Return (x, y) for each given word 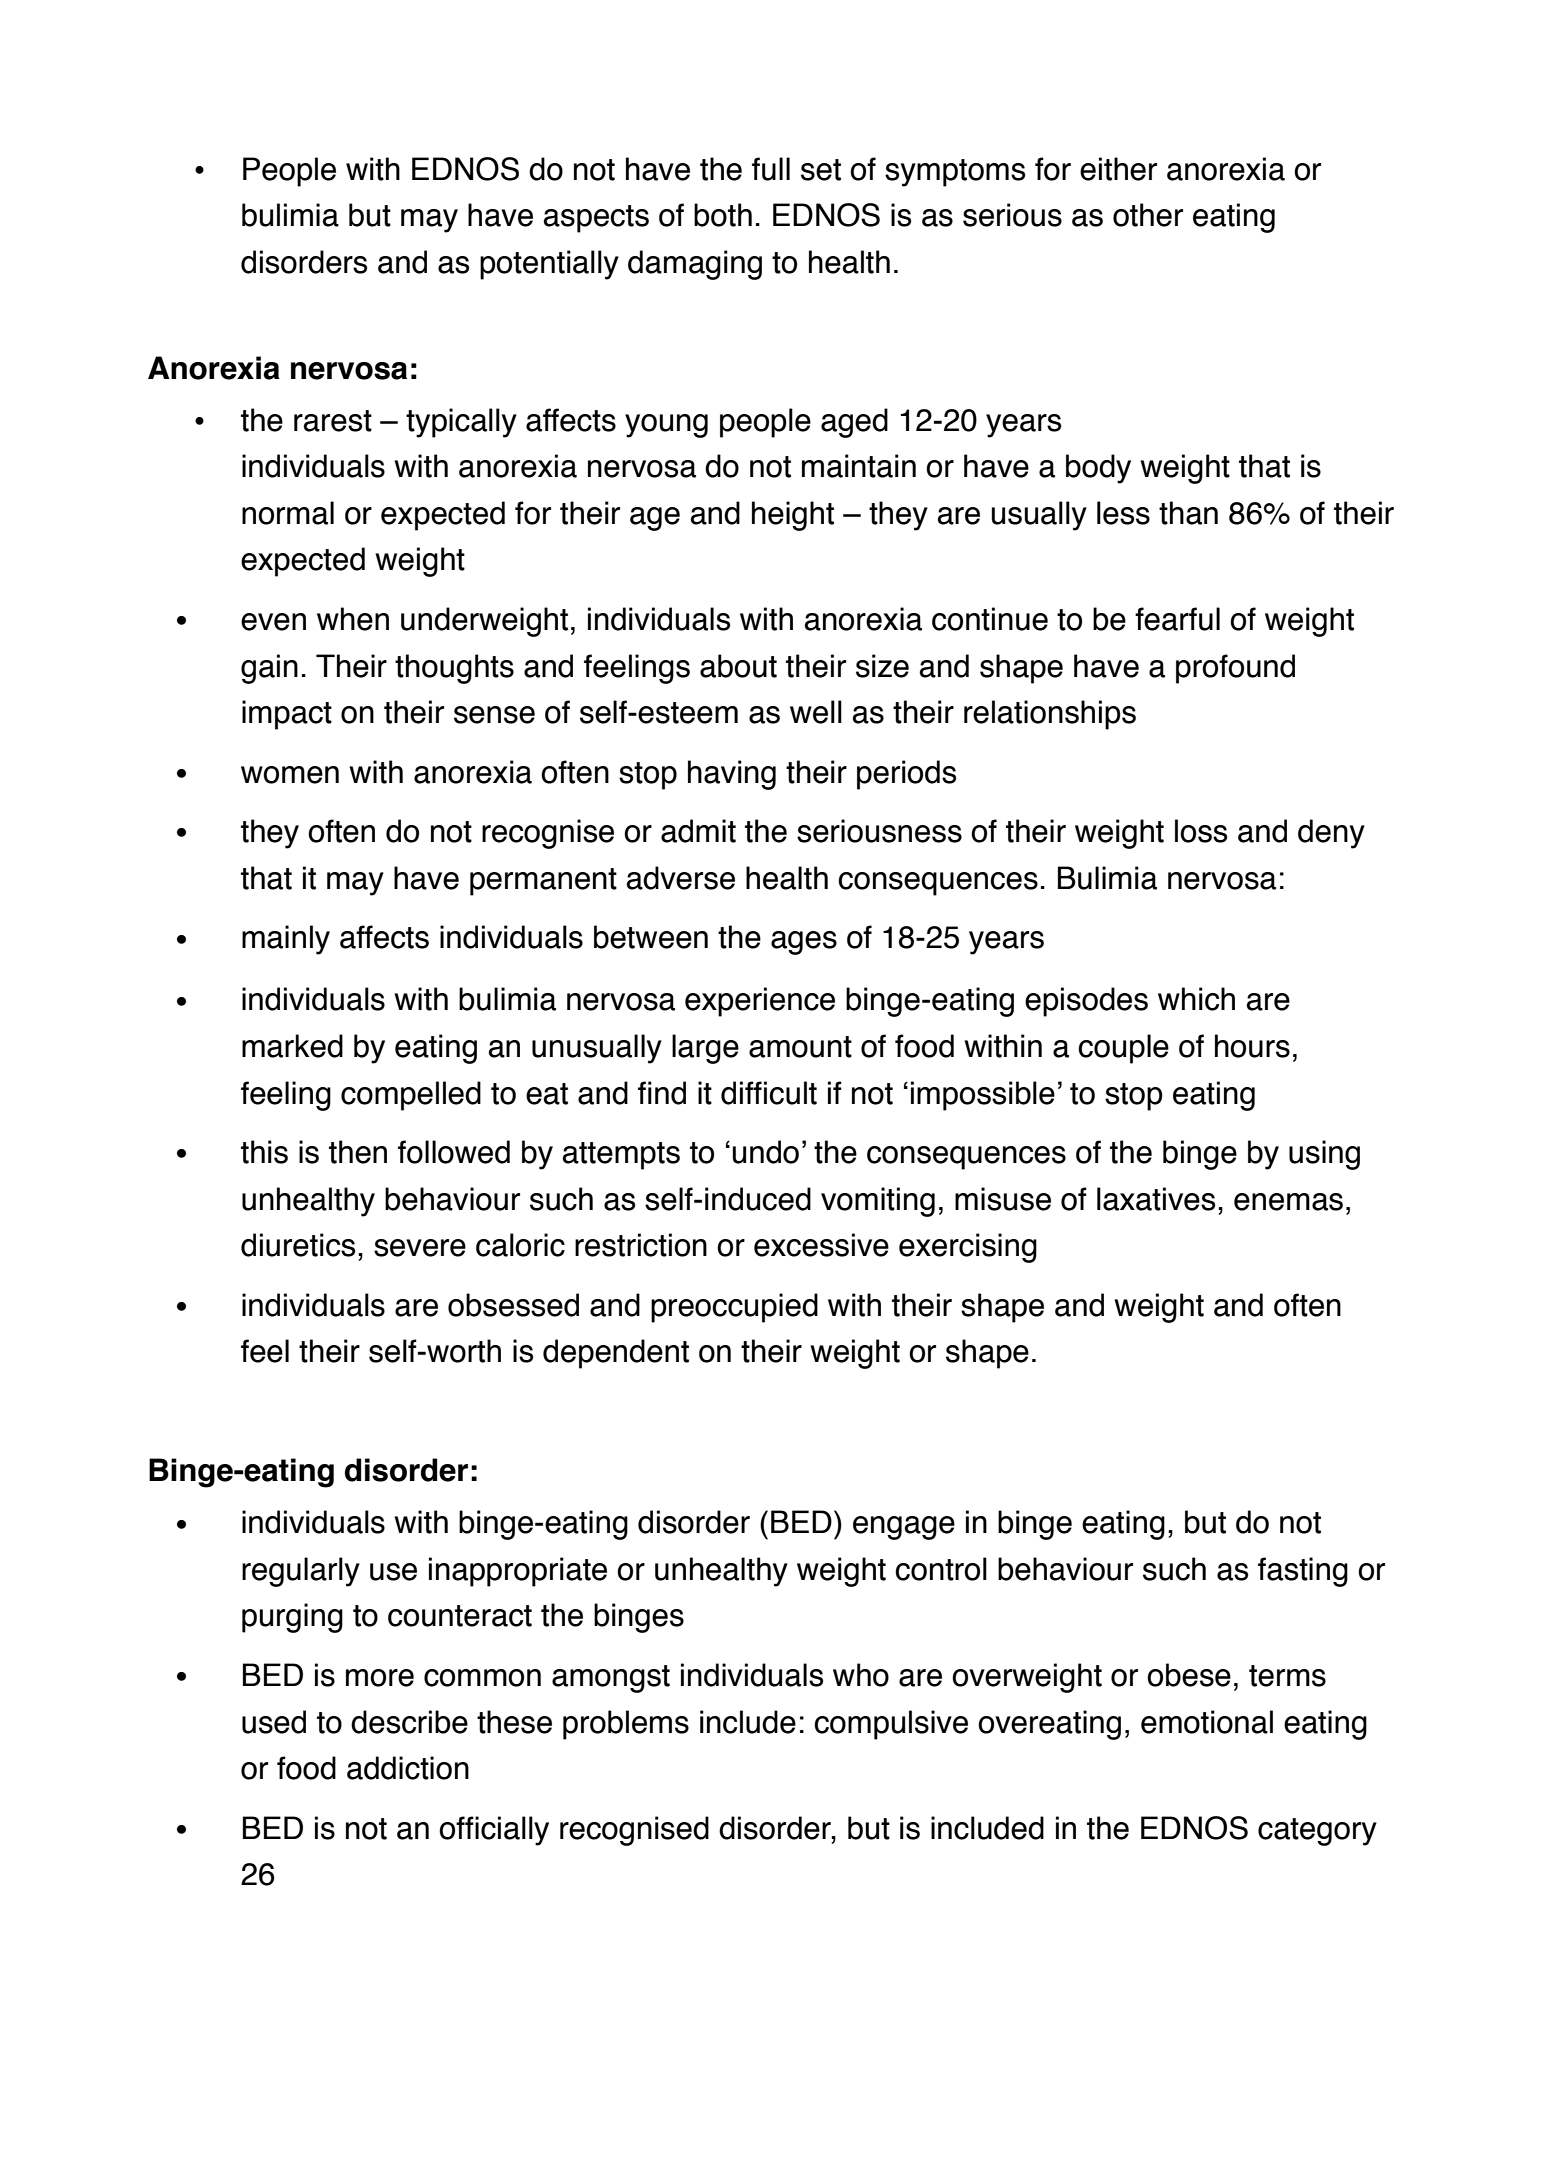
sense (494, 715)
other (1148, 215)
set (821, 170)
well (816, 712)
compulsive (891, 1725)
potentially (549, 265)
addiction (408, 1768)
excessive (821, 1245)
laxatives (1156, 1199)
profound (1235, 669)
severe (420, 1248)
